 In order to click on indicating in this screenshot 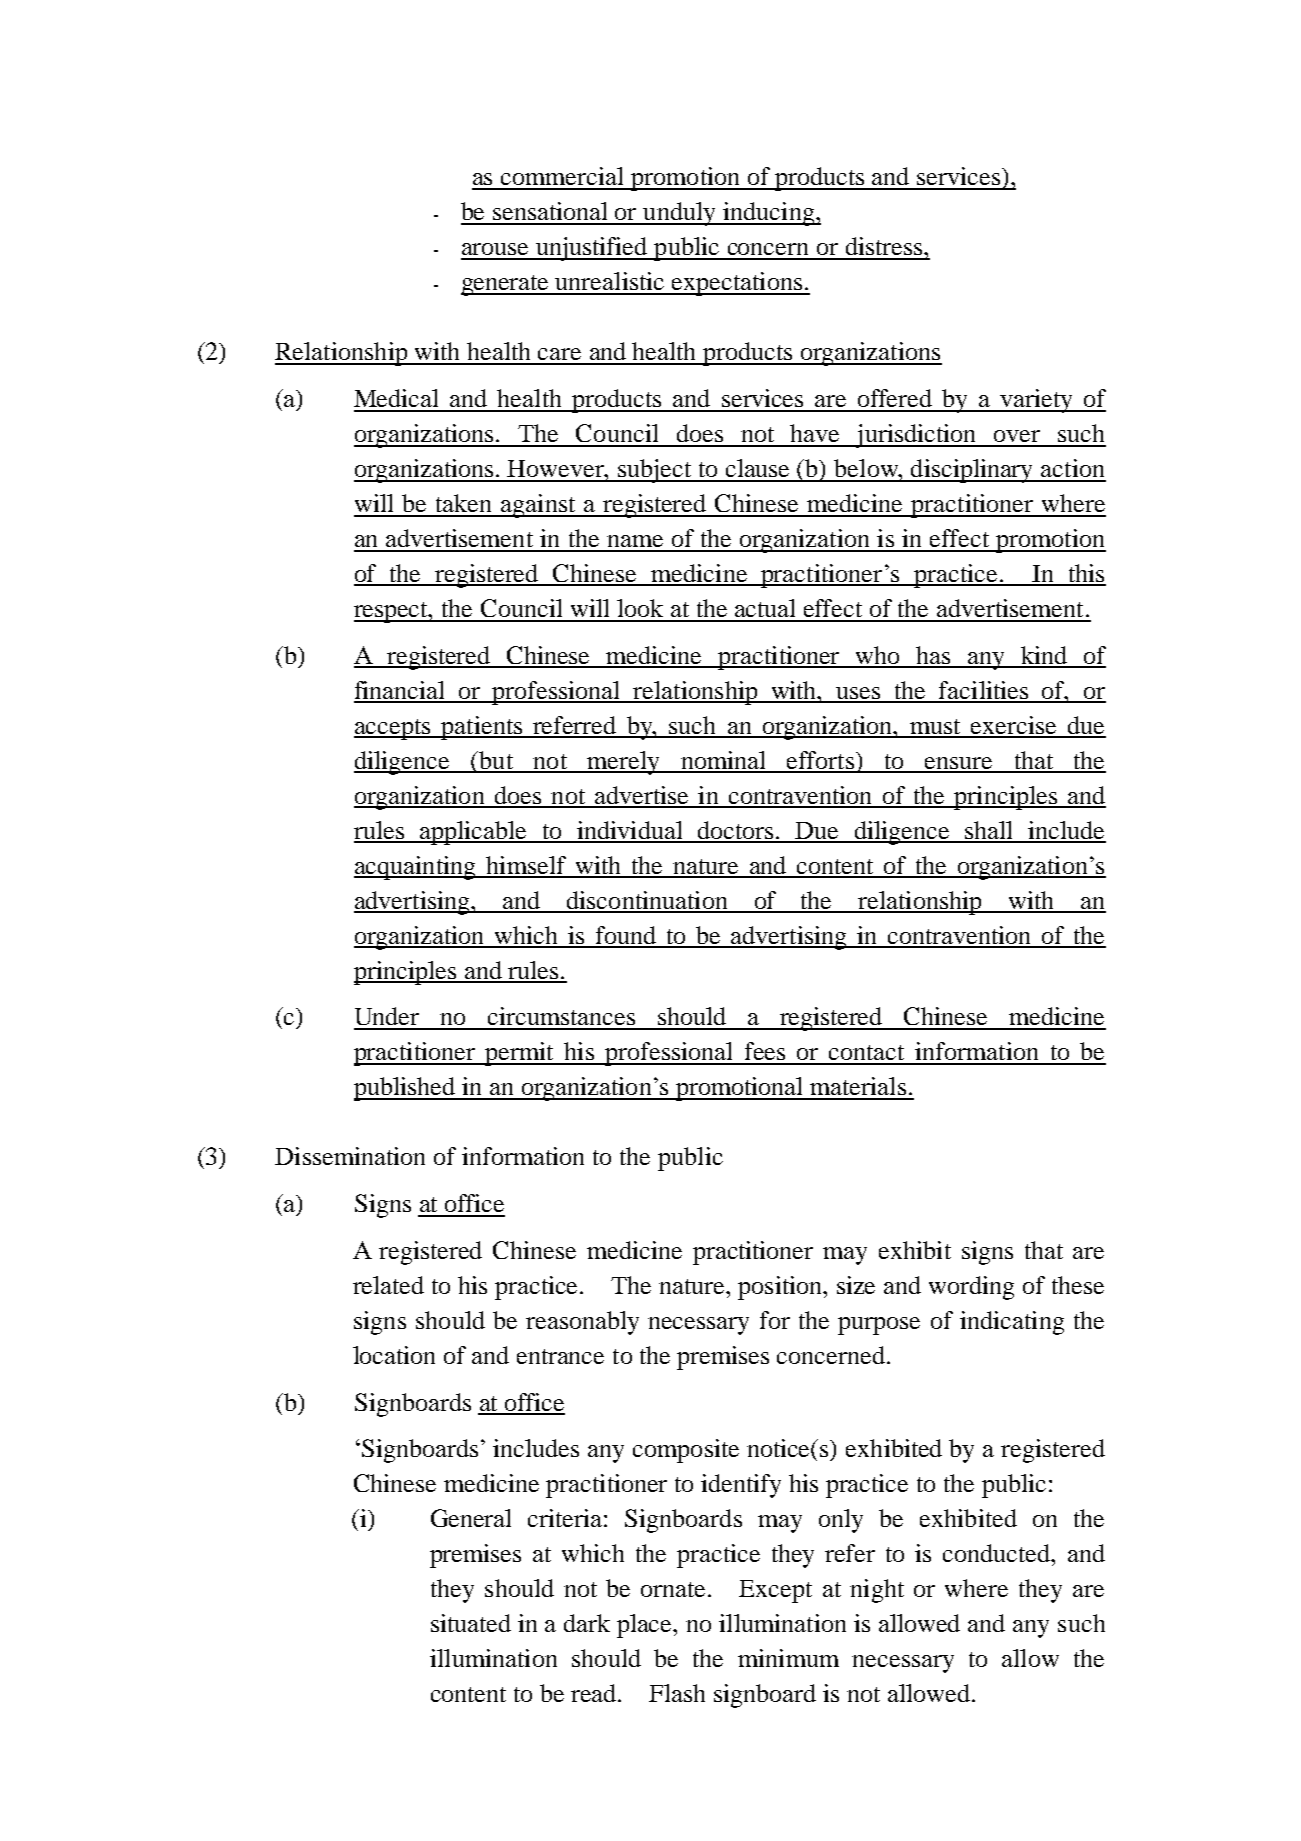, I will do `click(1012, 1323)`.
